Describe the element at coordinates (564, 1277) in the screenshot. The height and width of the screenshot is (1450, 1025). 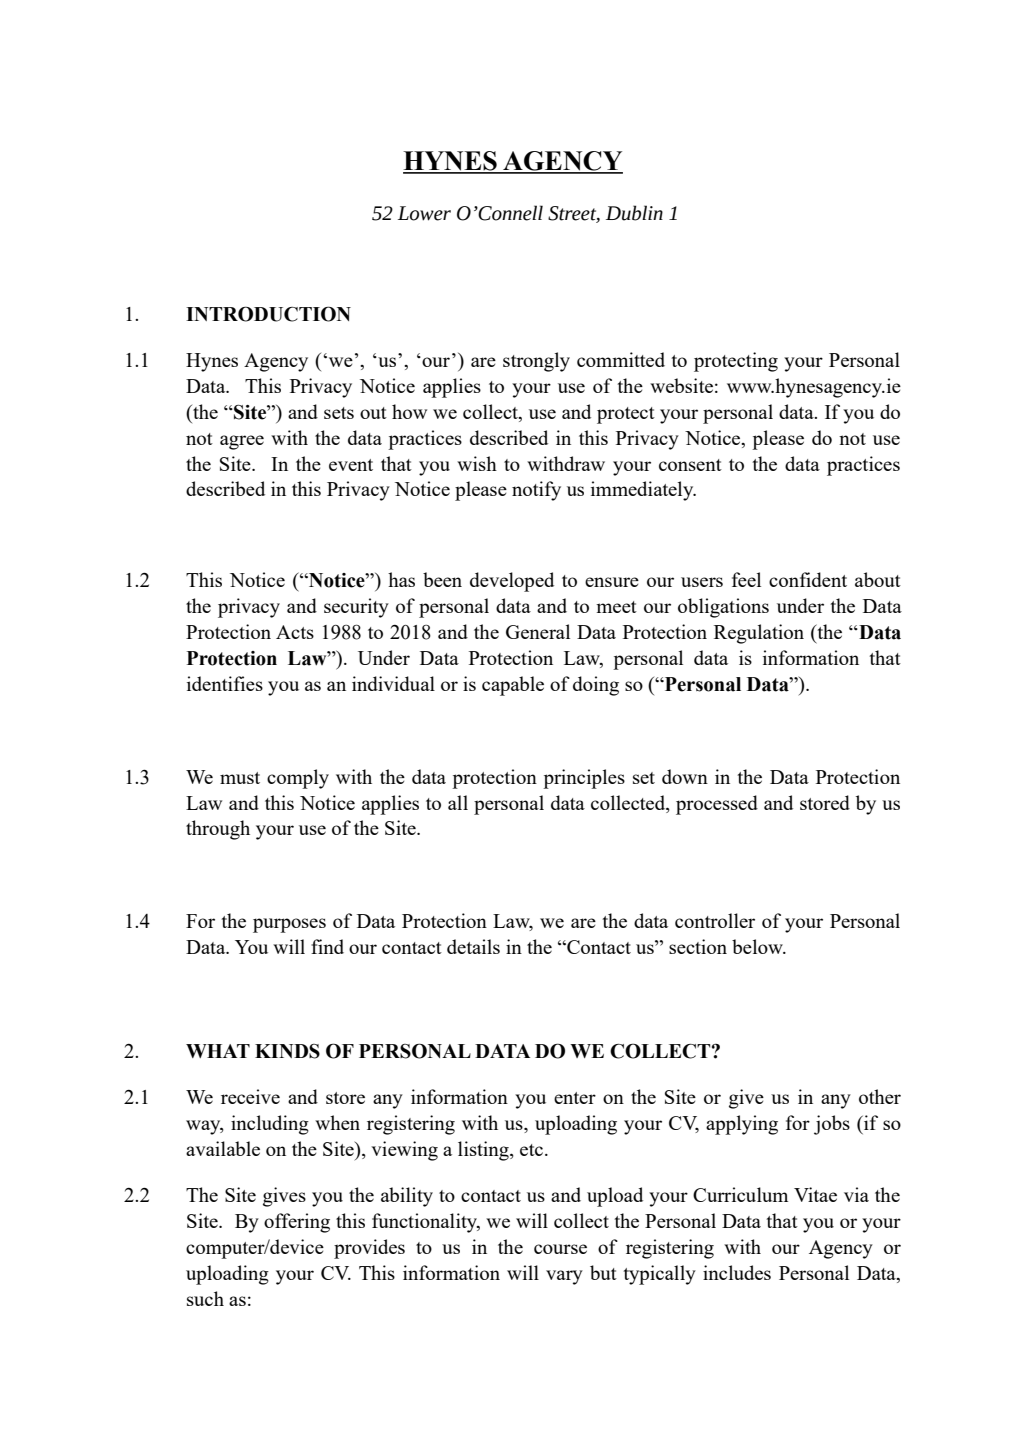
I see `vary` at that location.
